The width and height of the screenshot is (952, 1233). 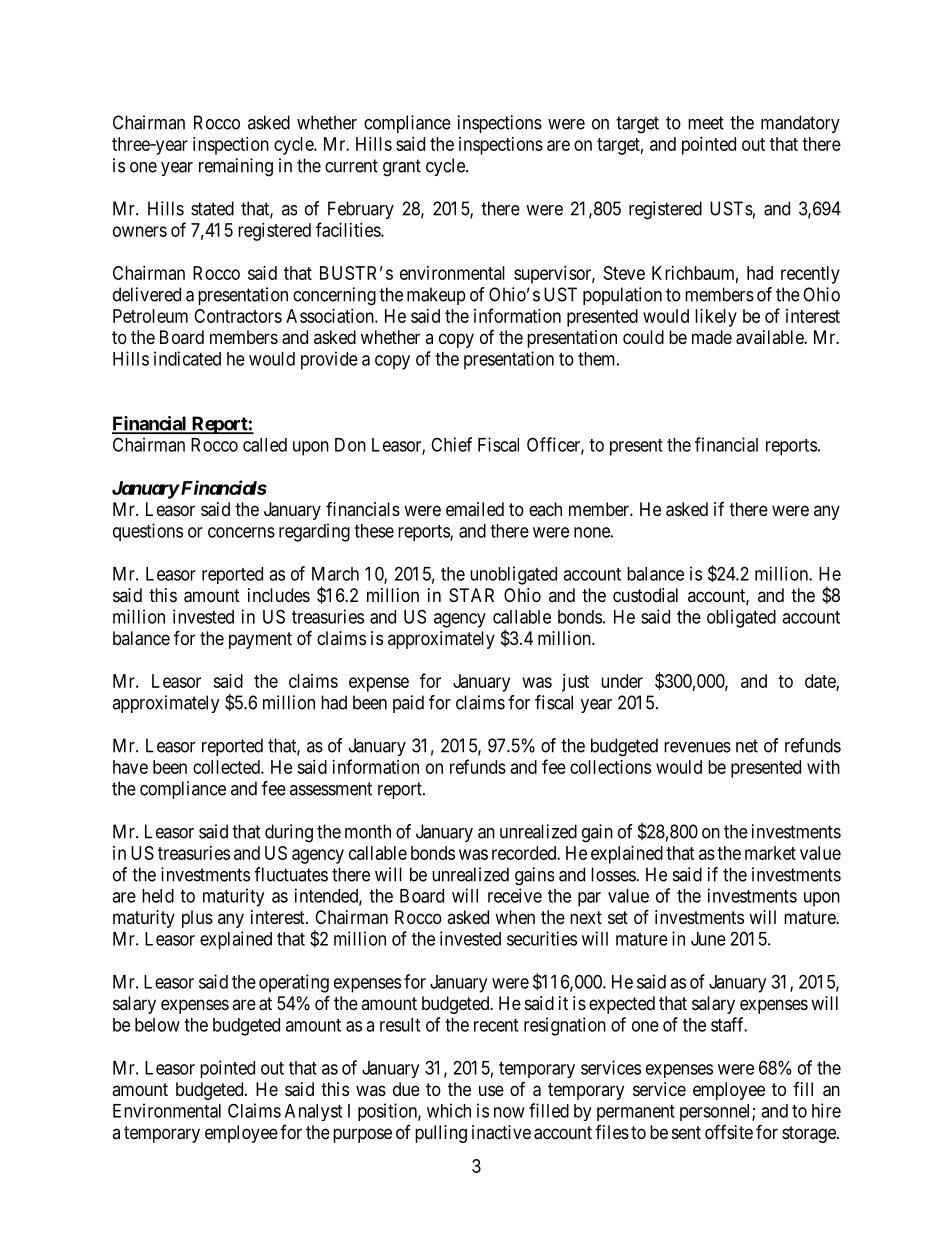 What do you see at coordinates (227, 767) in the screenshot?
I see `collected` at bounding box center [227, 767].
